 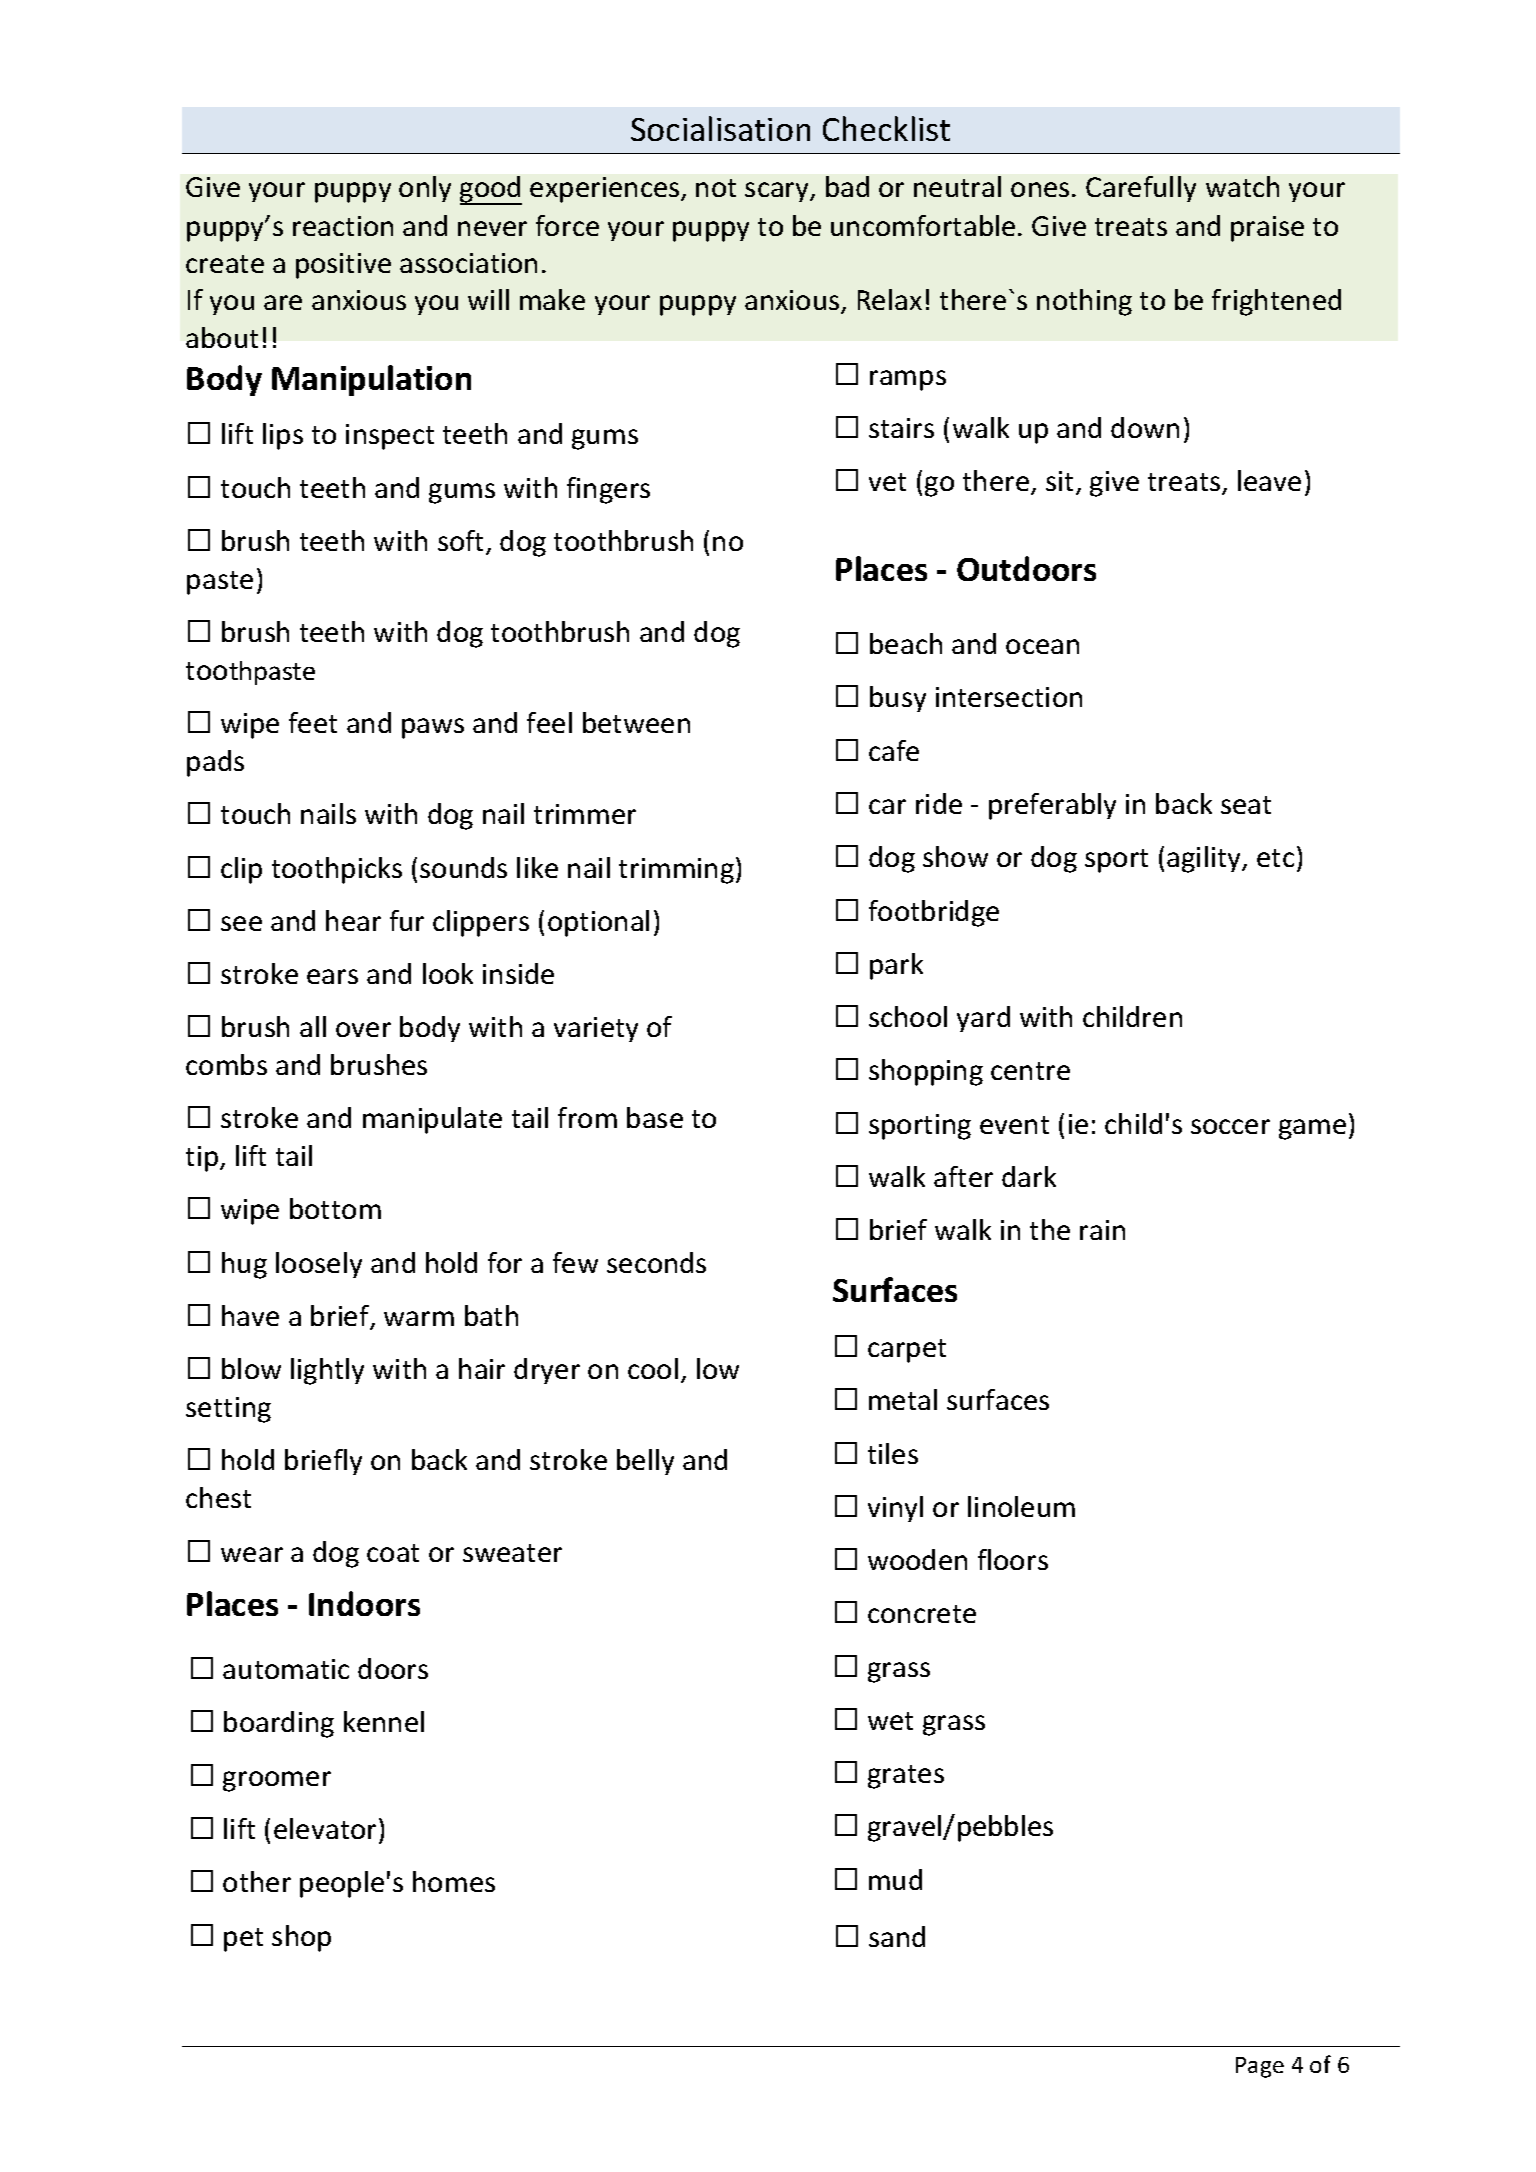 I want to click on base, so click(x=655, y=1117).
